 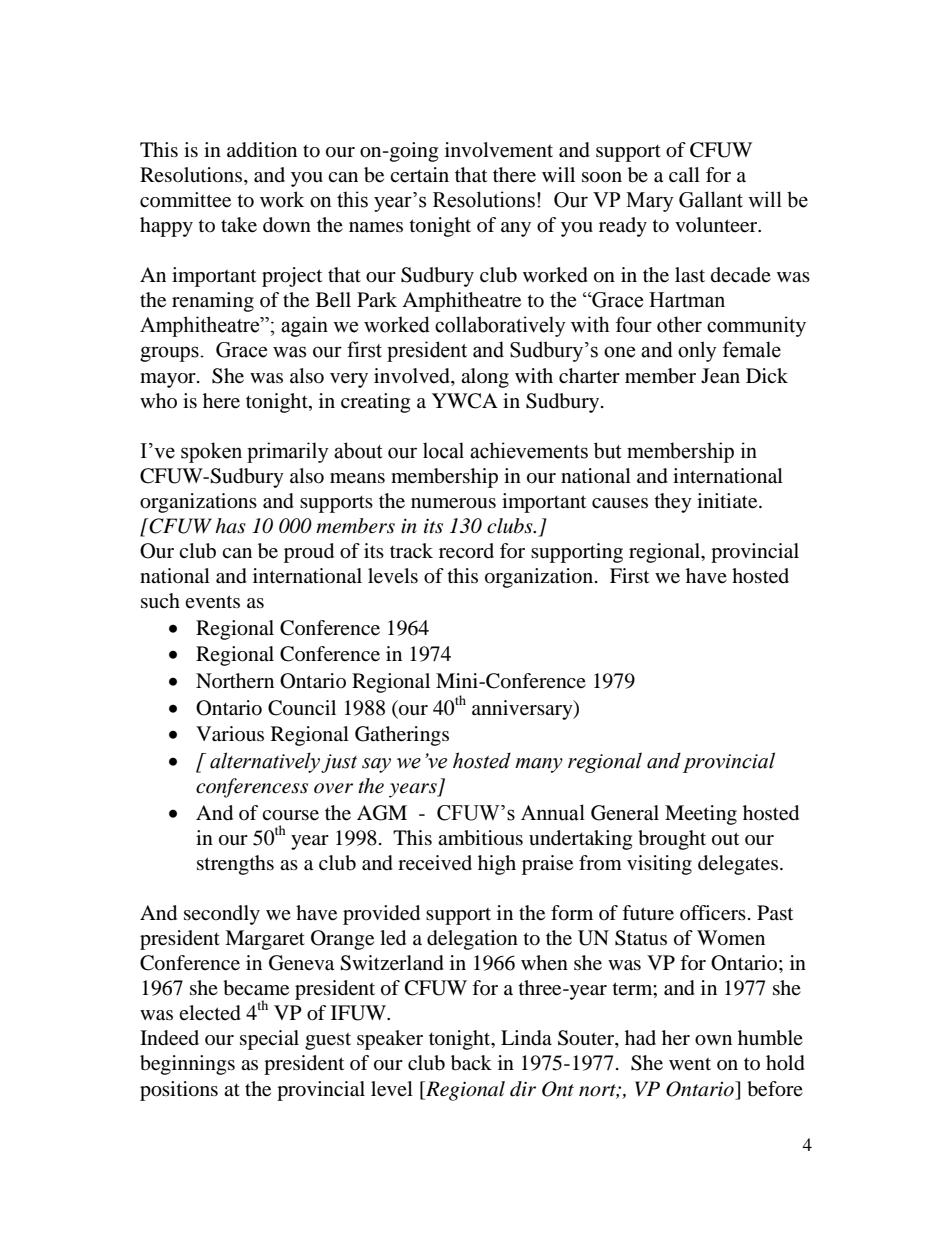 What do you see at coordinates (235, 865) in the screenshot?
I see `strengths` at bounding box center [235, 865].
